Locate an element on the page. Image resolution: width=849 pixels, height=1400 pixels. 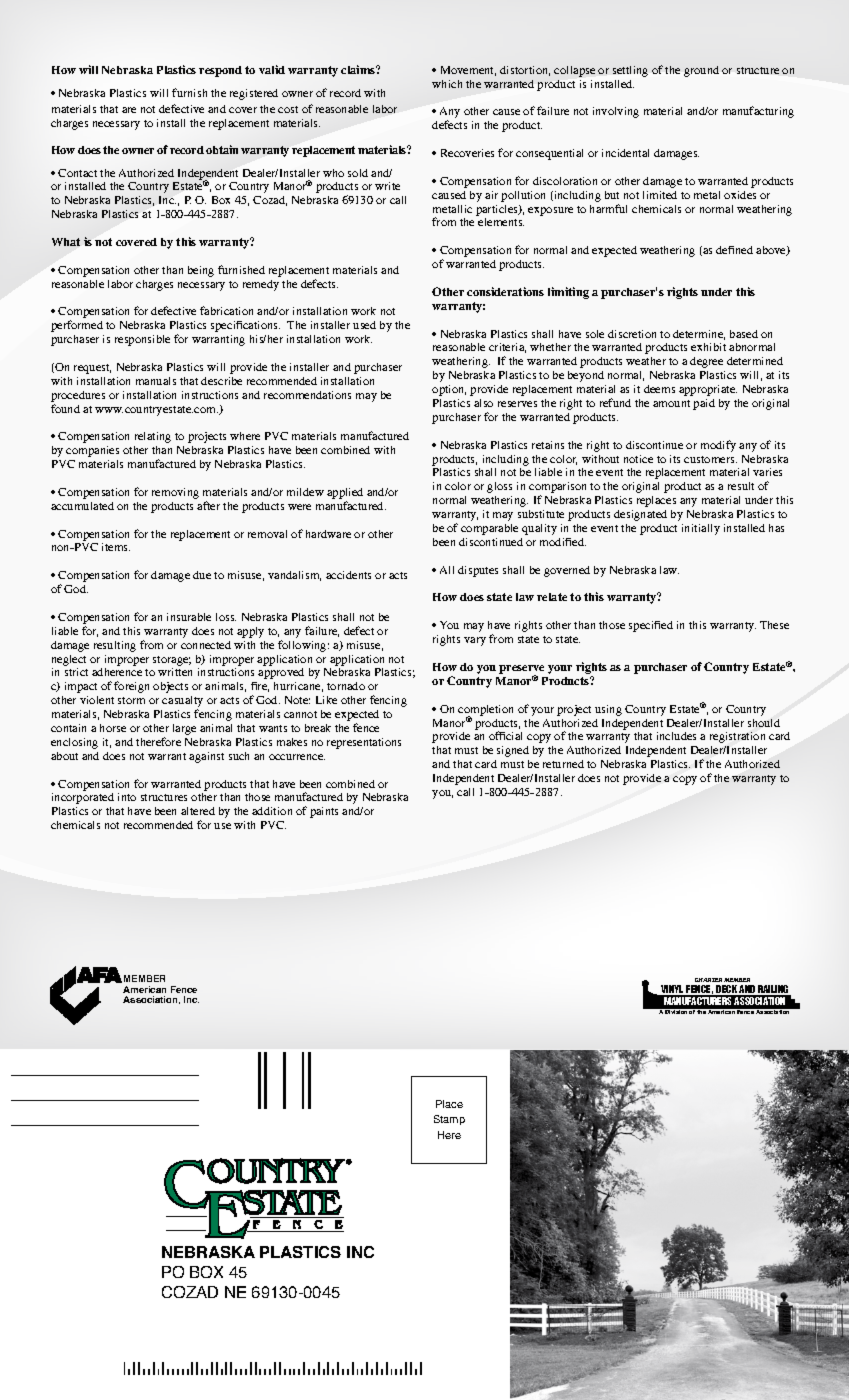
foreign is located at coordinates (131, 687).
